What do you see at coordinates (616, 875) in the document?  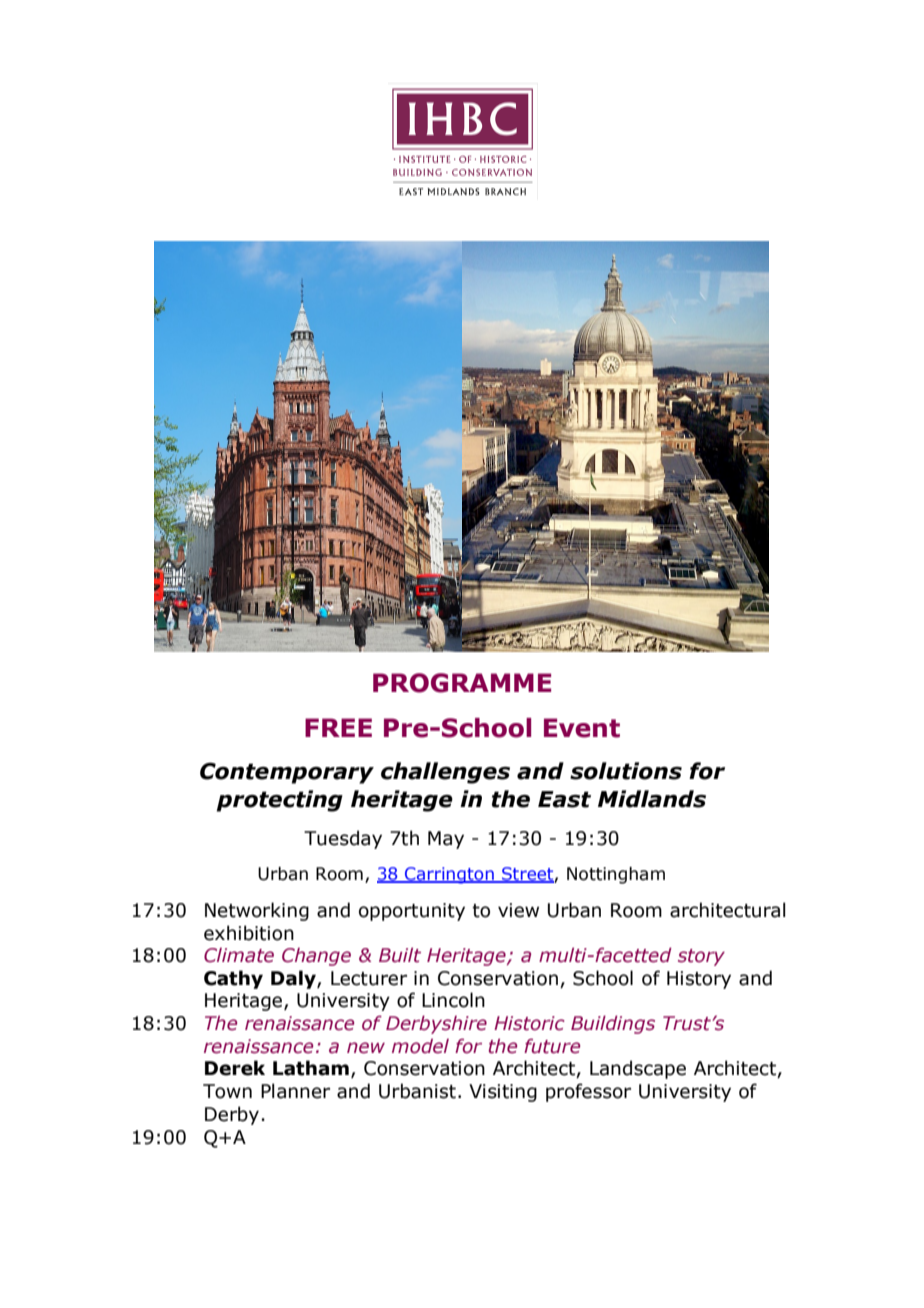 I see `Nottingham` at bounding box center [616, 875].
